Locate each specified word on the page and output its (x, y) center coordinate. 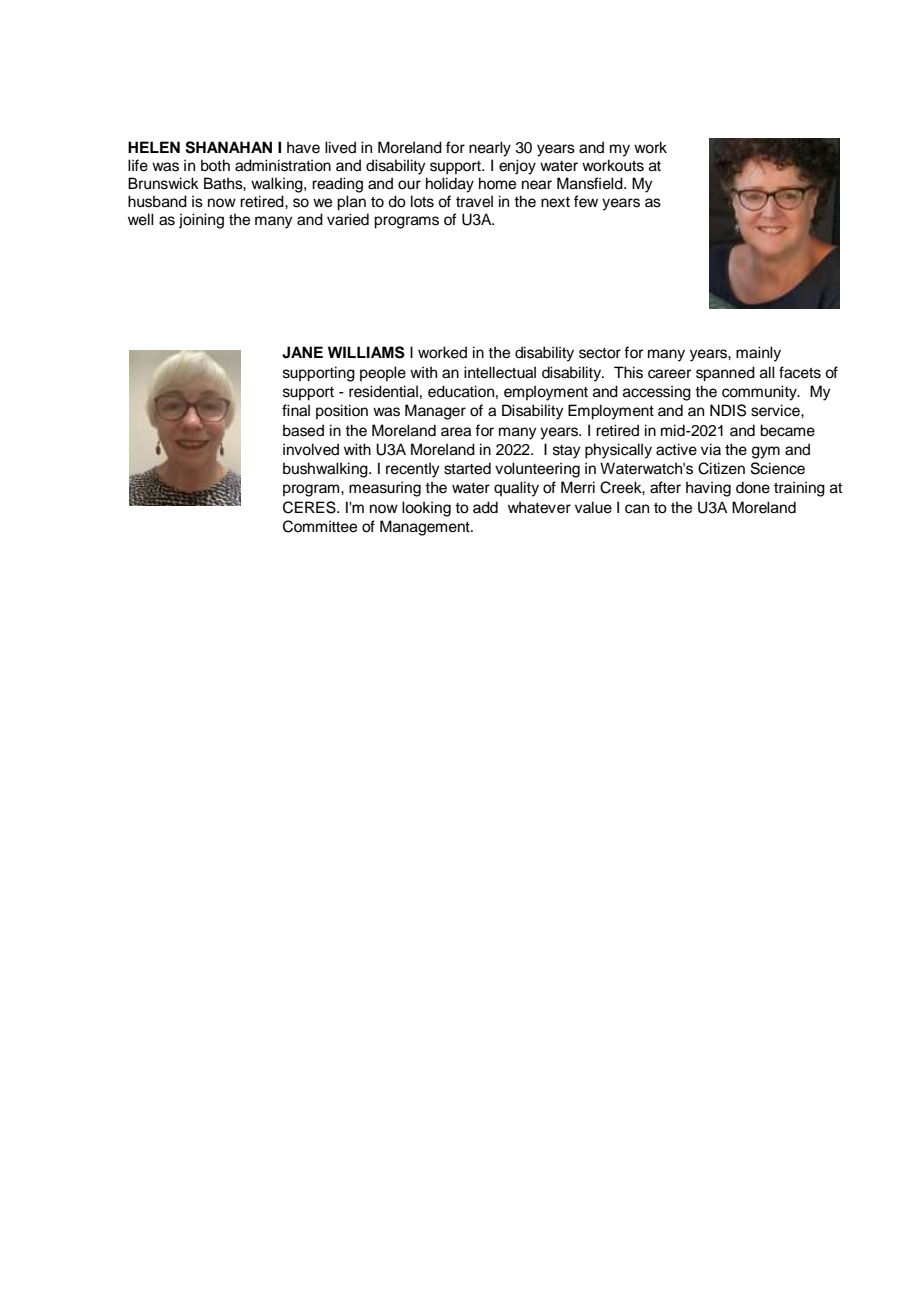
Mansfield (591, 183)
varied (348, 219)
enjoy (517, 167)
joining (201, 221)
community (760, 393)
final (296, 410)
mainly (758, 354)
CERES (310, 507)
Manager (435, 412)
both (215, 165)
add (485, 507)
